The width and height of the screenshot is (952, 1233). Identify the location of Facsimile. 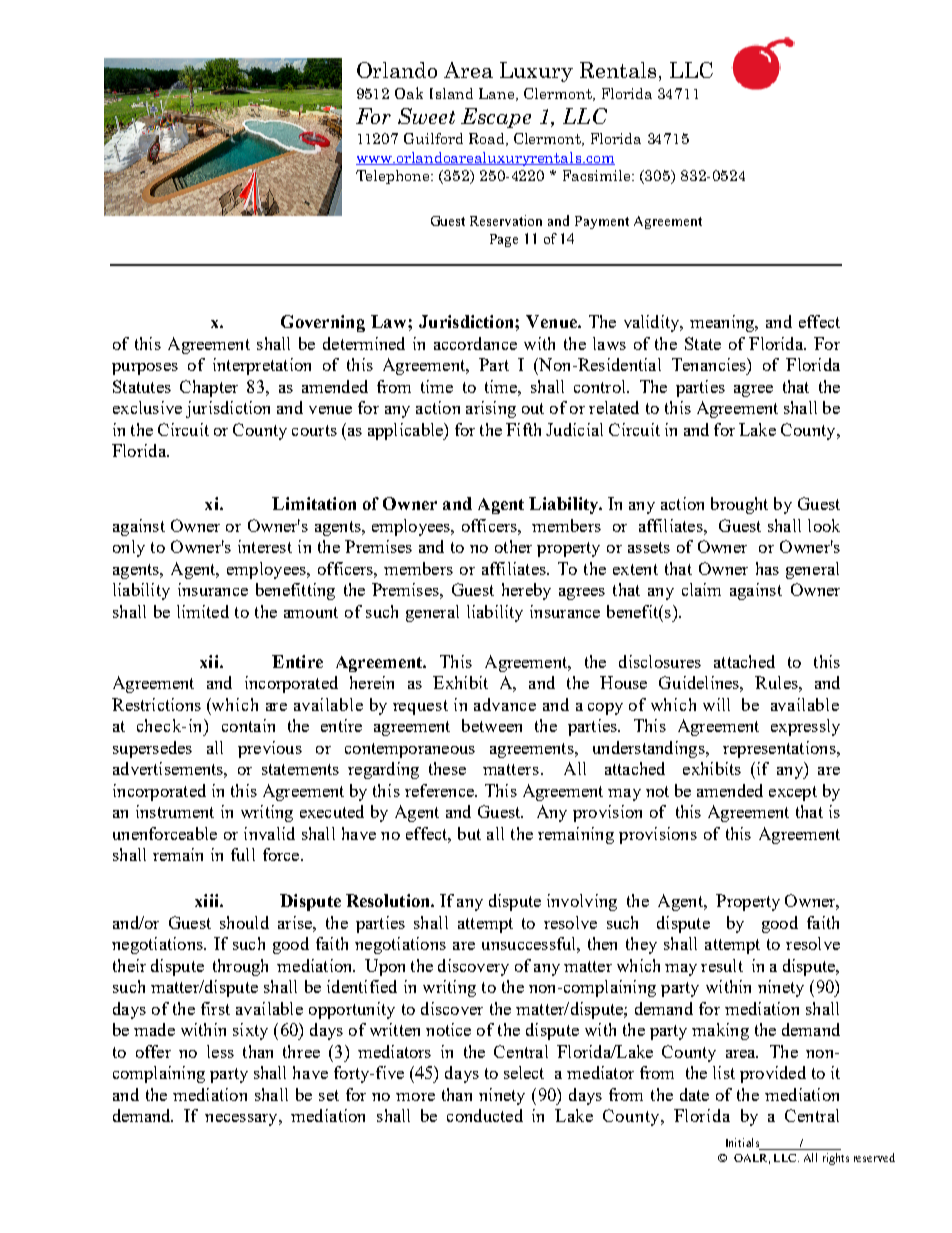
(598, 175).
